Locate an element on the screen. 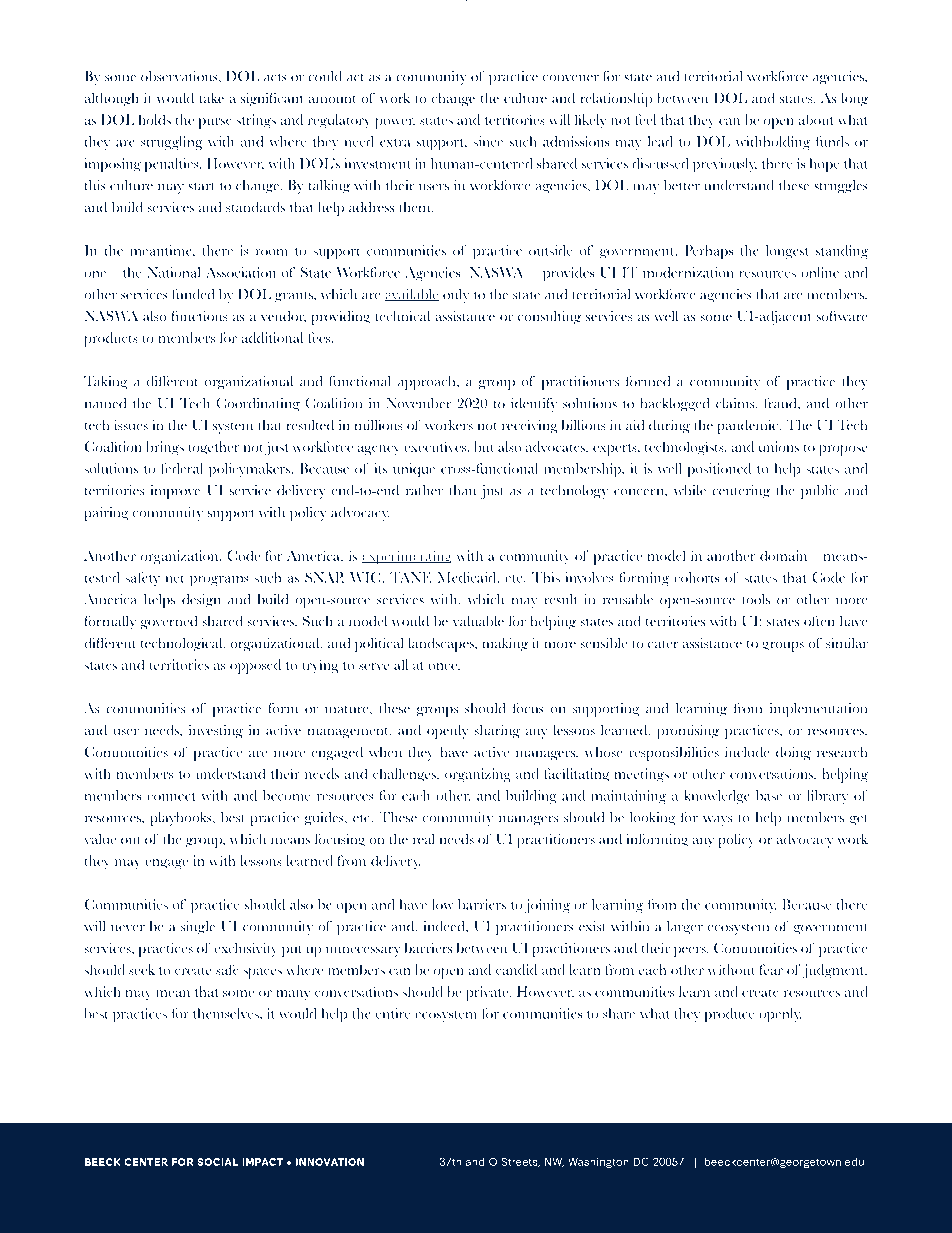  pandemic is located at coordinates (749, 426).
